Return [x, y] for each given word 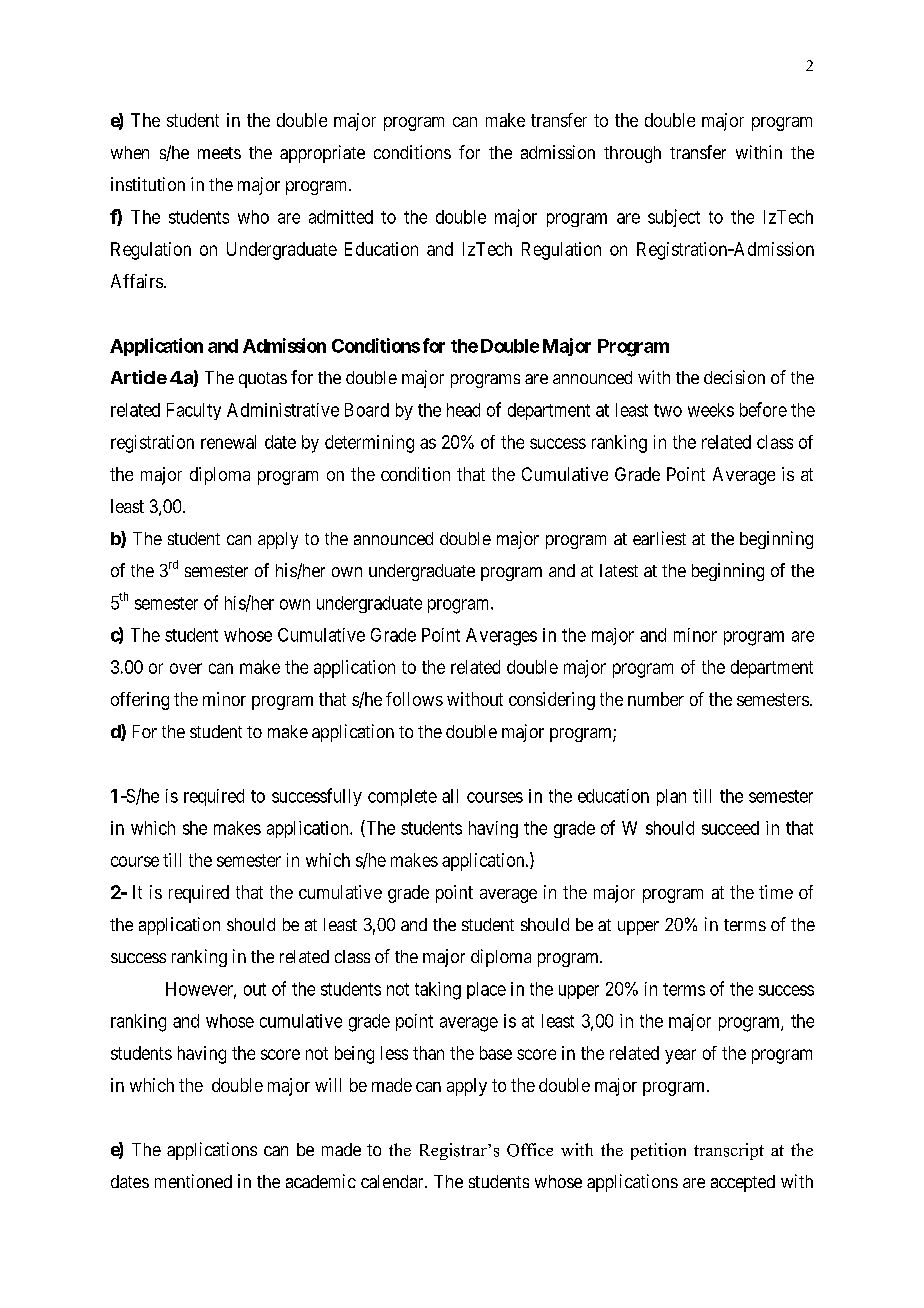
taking [438, 991]
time [776, 892]
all [450, 796]
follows [414, 699]
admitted [341, 217]
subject [674, 218]
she [195, 828]
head [463, 410]
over [186, 668]
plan [671, 797]
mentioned [193, 1181]
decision [734, 377]
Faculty [194, 411]
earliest [659, 538]
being [354, 1055]
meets [219, 153]
